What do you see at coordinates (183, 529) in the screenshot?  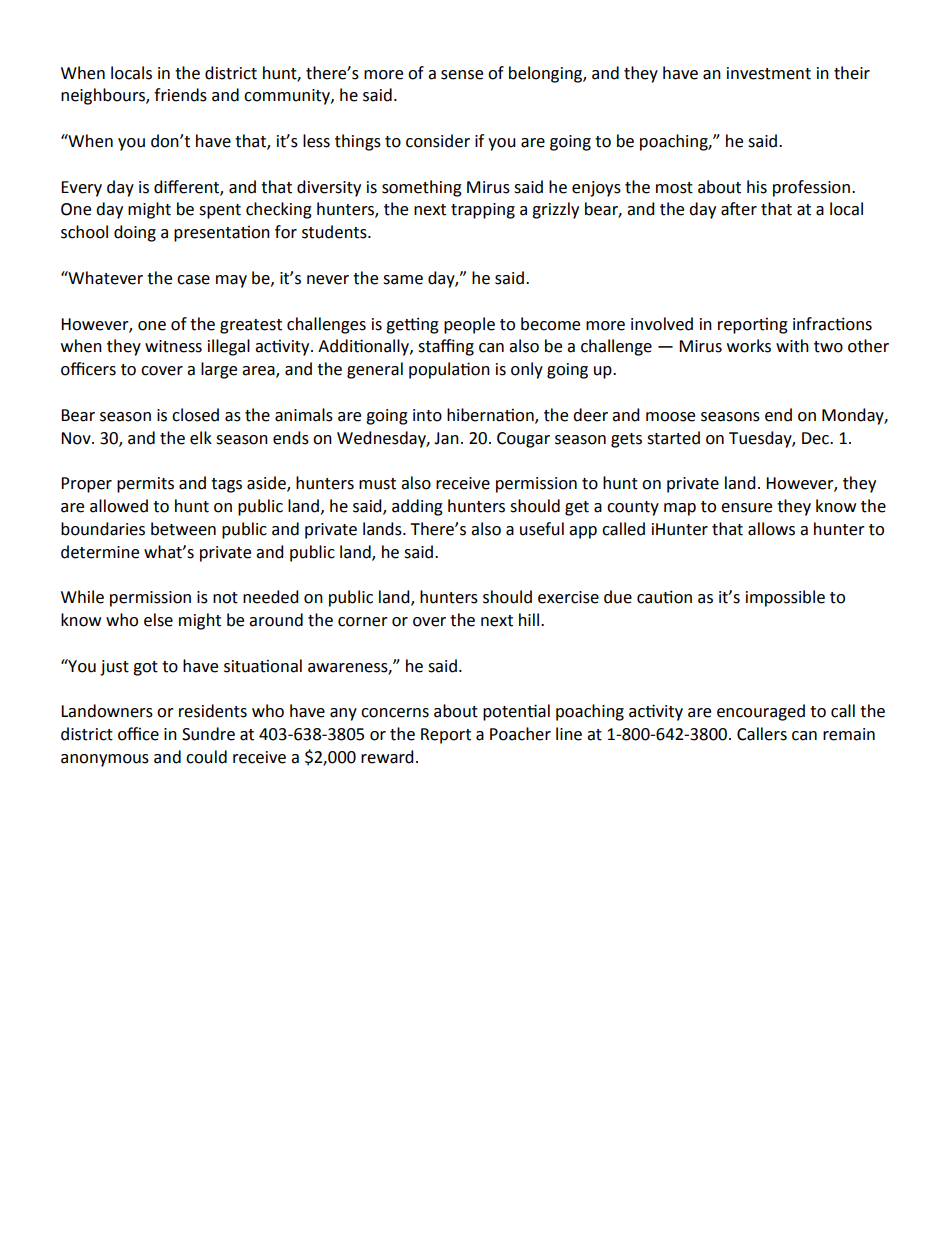 I see `between` at bounding box center [183, 529].
